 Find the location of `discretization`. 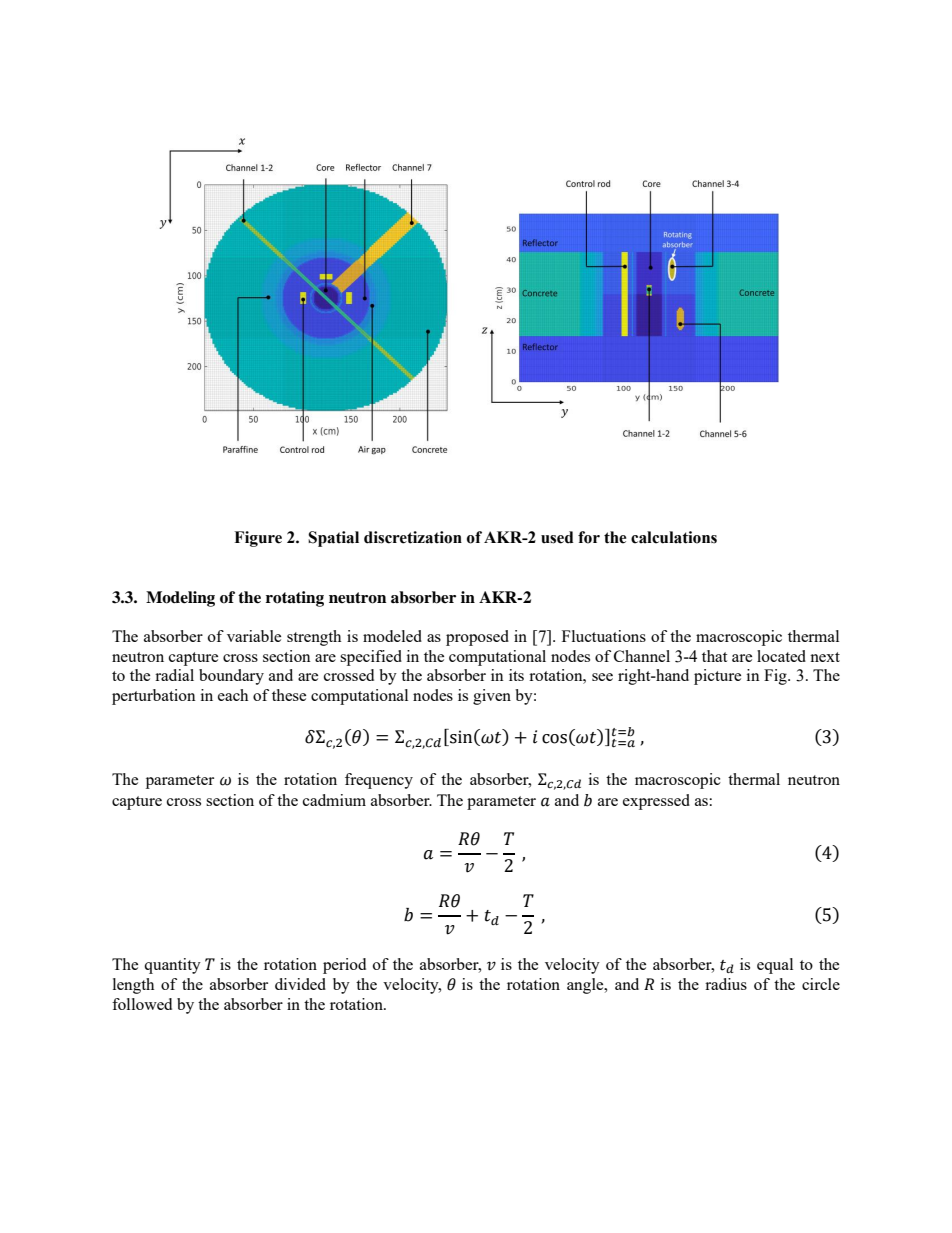

discretization is located at coordinates (413, 537).
